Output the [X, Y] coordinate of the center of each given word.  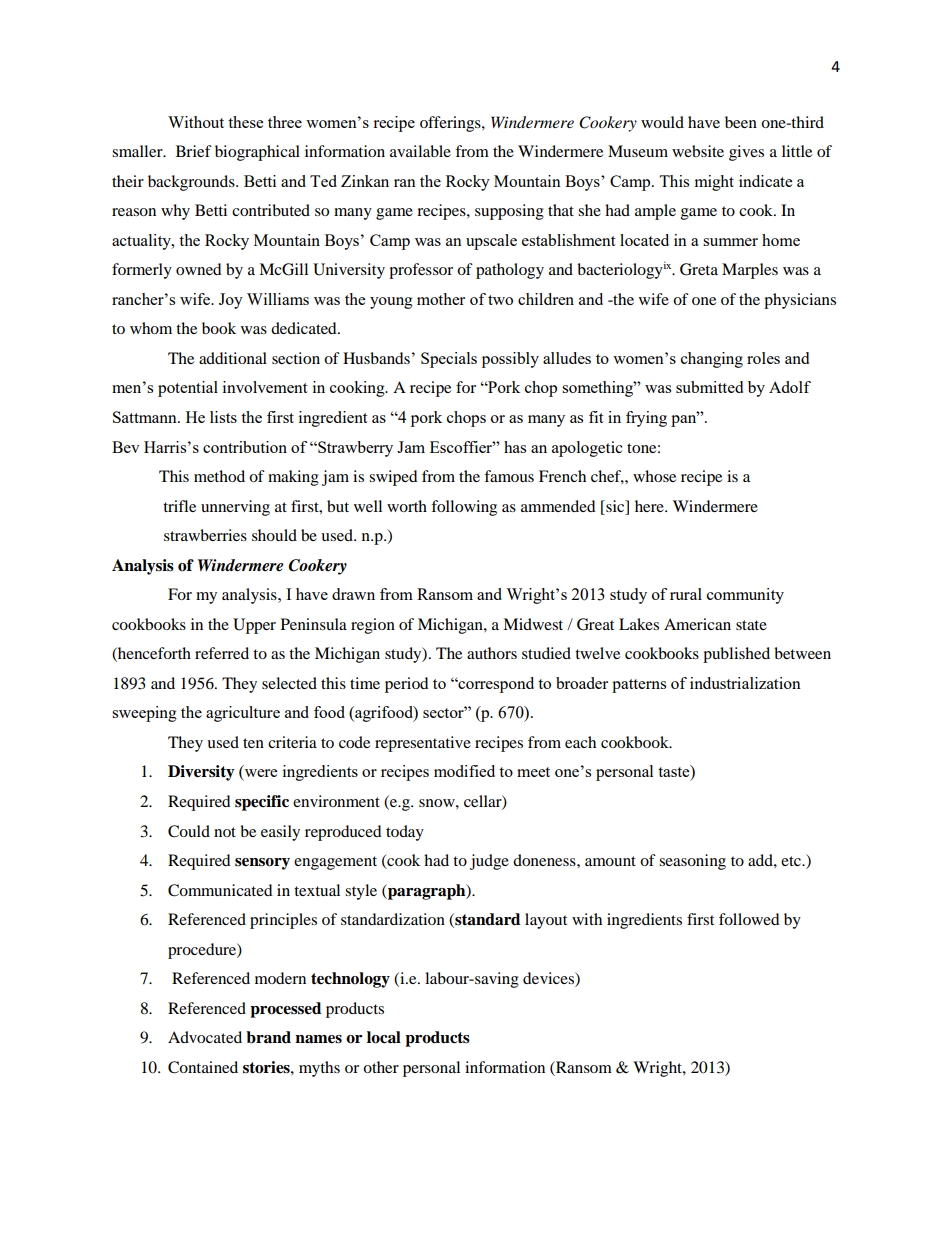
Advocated [205, 1037]
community [745, 596]
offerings [451, 124]
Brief [194, 151]
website [698, 151]
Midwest [533, 624]
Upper [254, 626]
